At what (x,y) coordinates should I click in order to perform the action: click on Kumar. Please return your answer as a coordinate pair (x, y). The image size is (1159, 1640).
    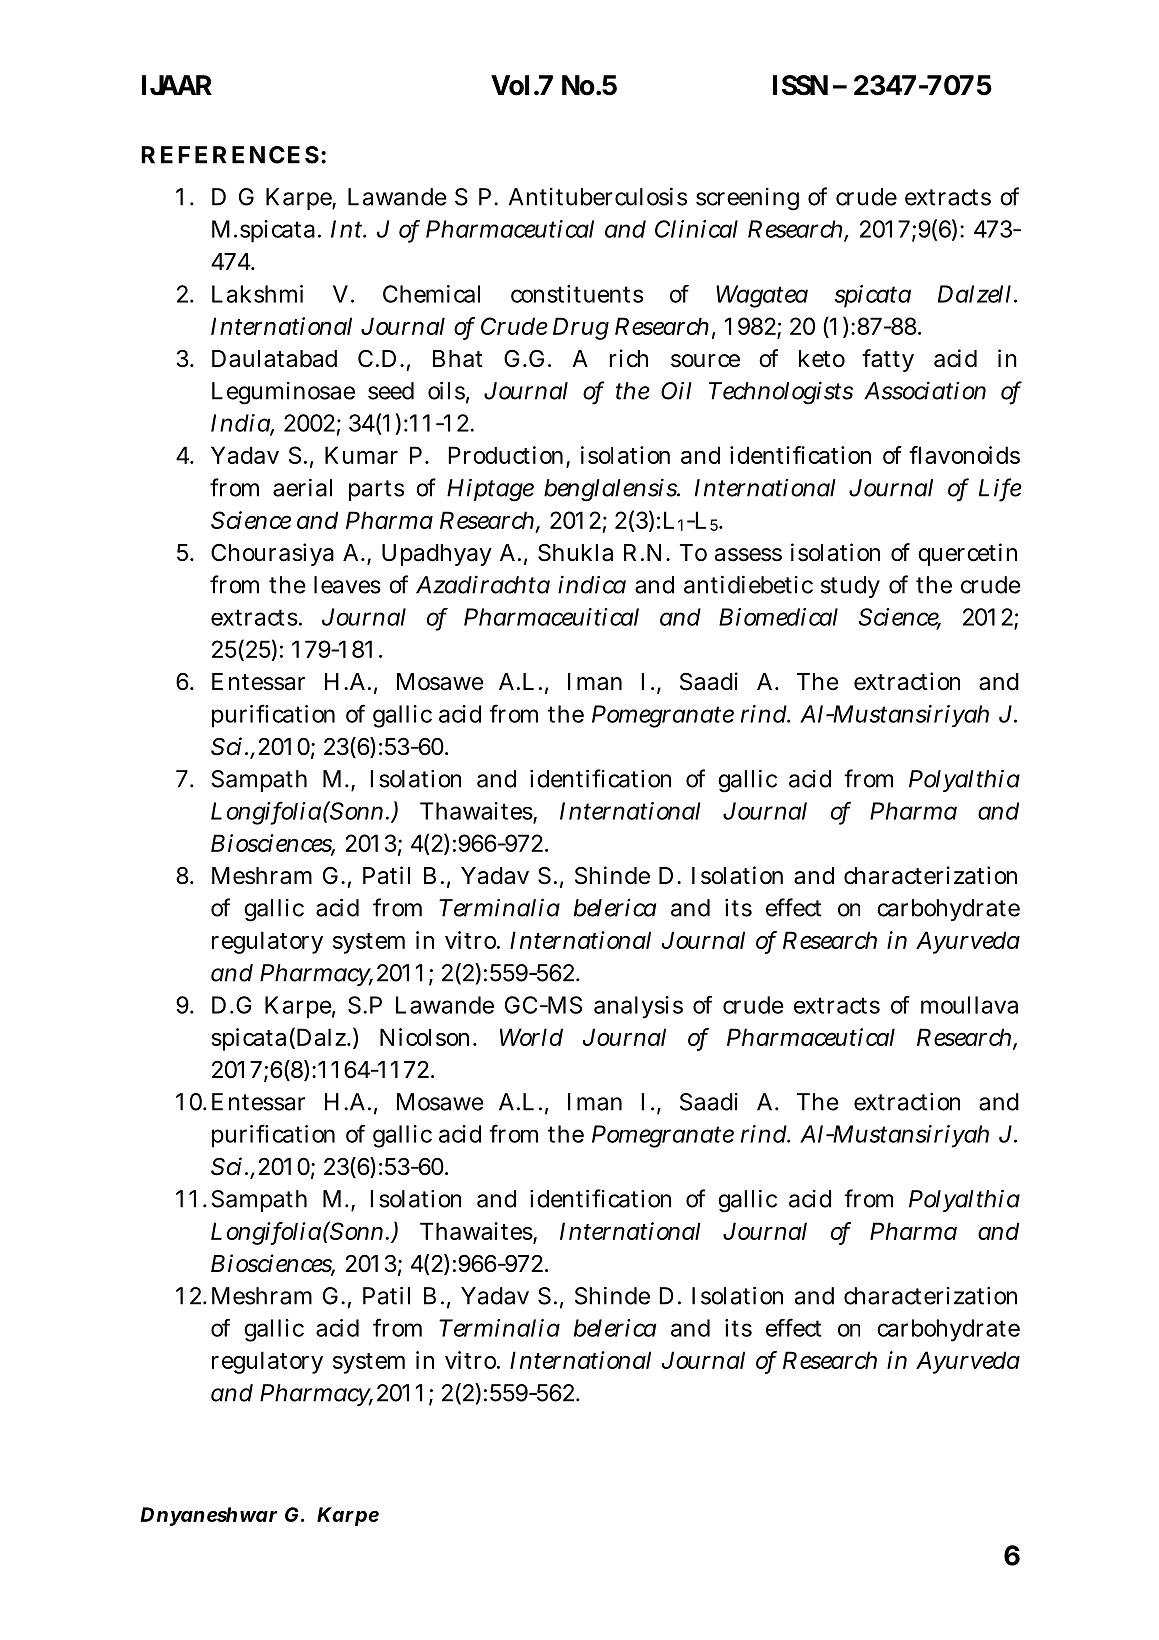
    Looking at the image, I should click on (361, 455).
